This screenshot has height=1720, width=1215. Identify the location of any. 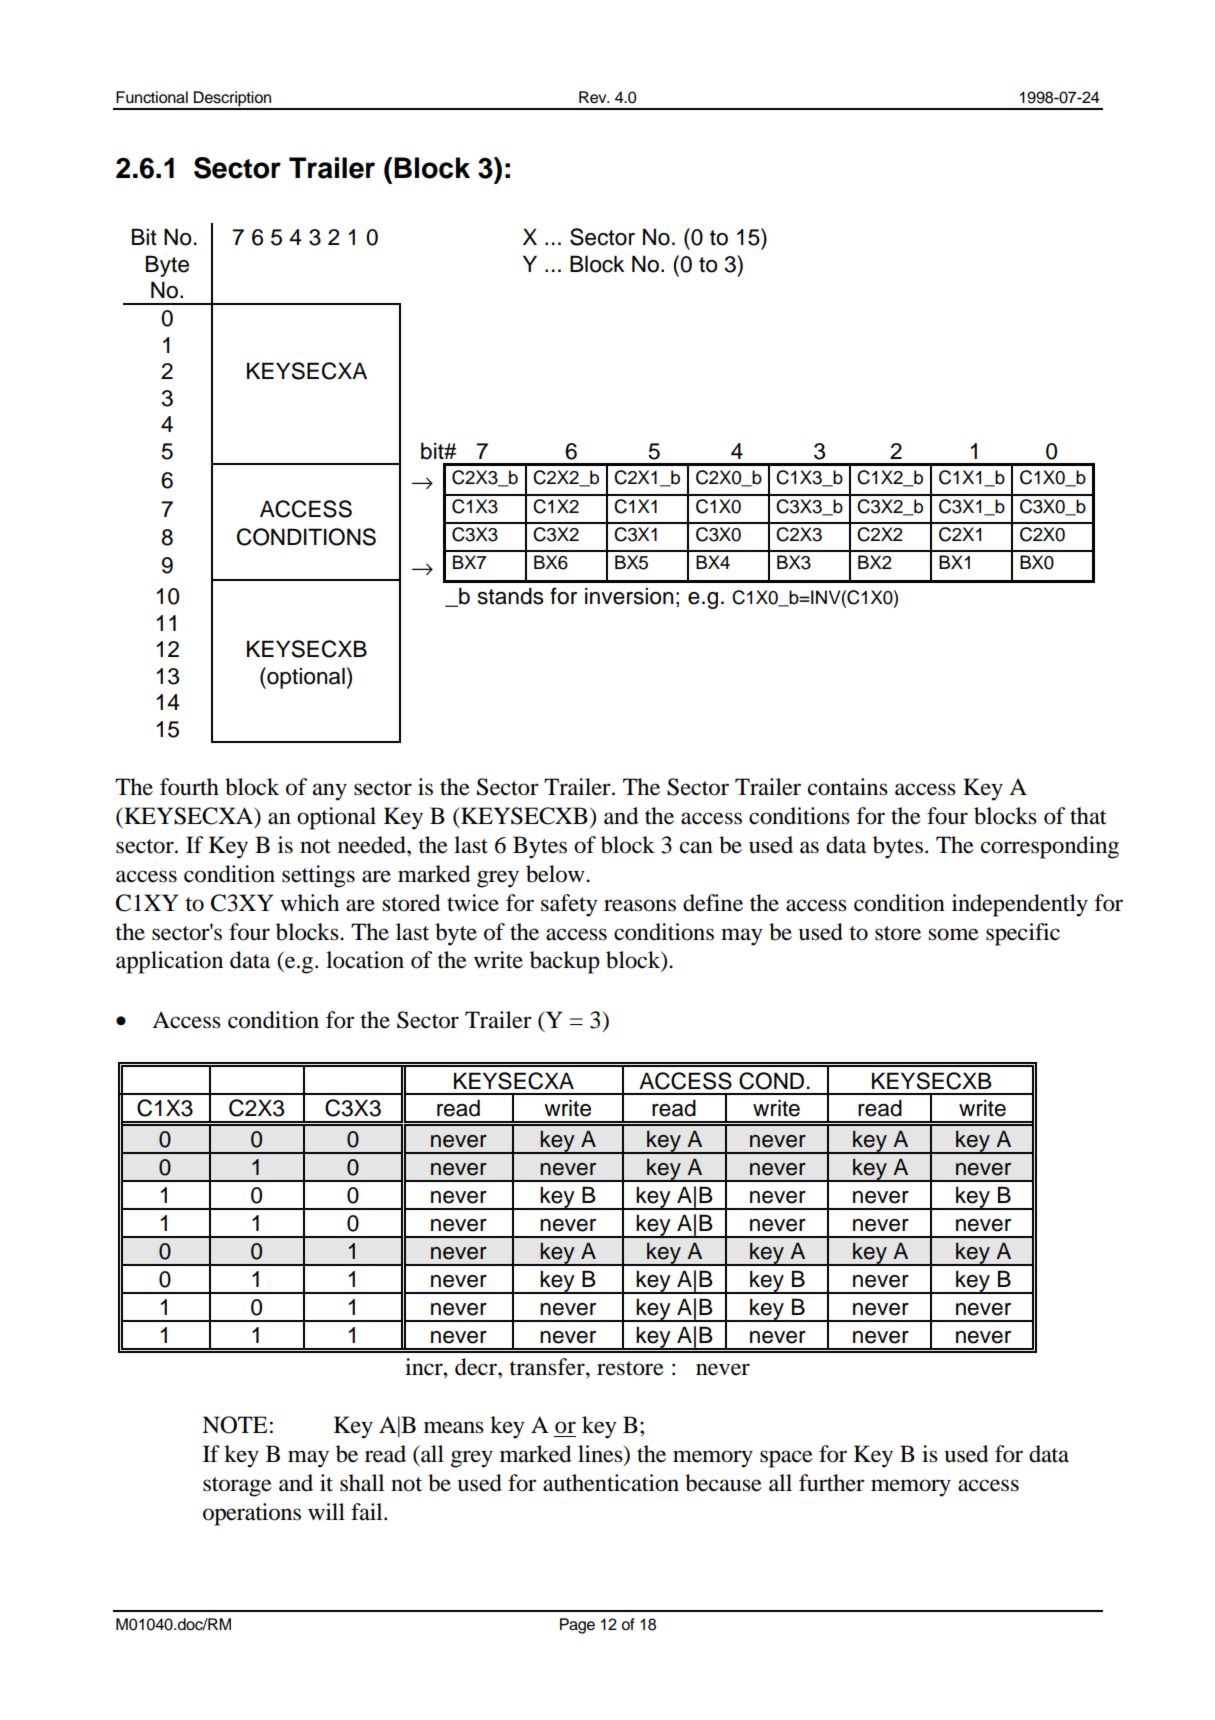
(330, 792).
